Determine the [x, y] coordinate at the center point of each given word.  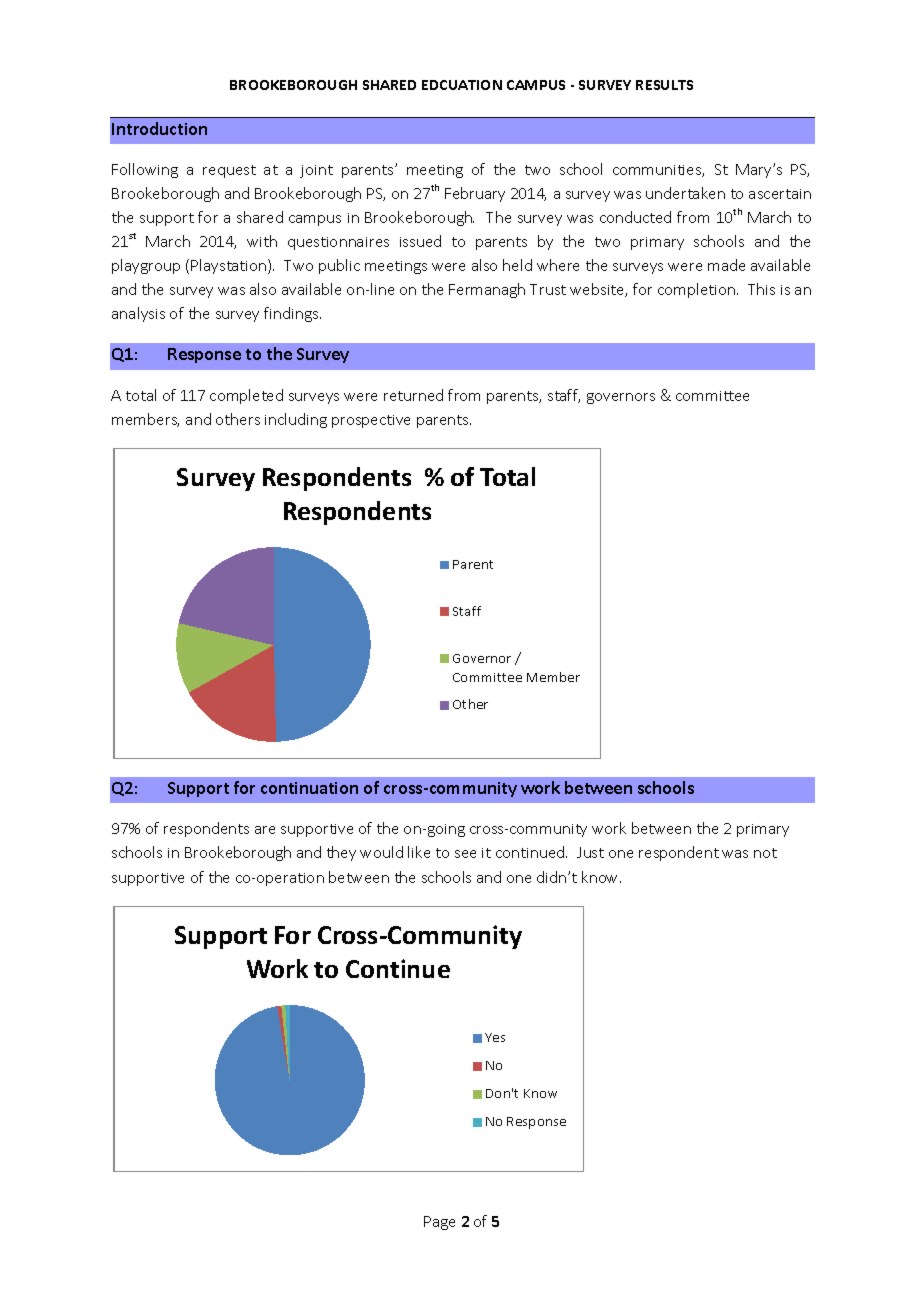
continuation [309, 788]
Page [439, 1223]
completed [246, 396]
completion [696, 290]
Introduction [159, 128]
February [475, 194]
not [765, 853]
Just [590, 852]
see [465, 854]
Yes [495, 1037]
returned [413, 395]
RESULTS [664, 85]
